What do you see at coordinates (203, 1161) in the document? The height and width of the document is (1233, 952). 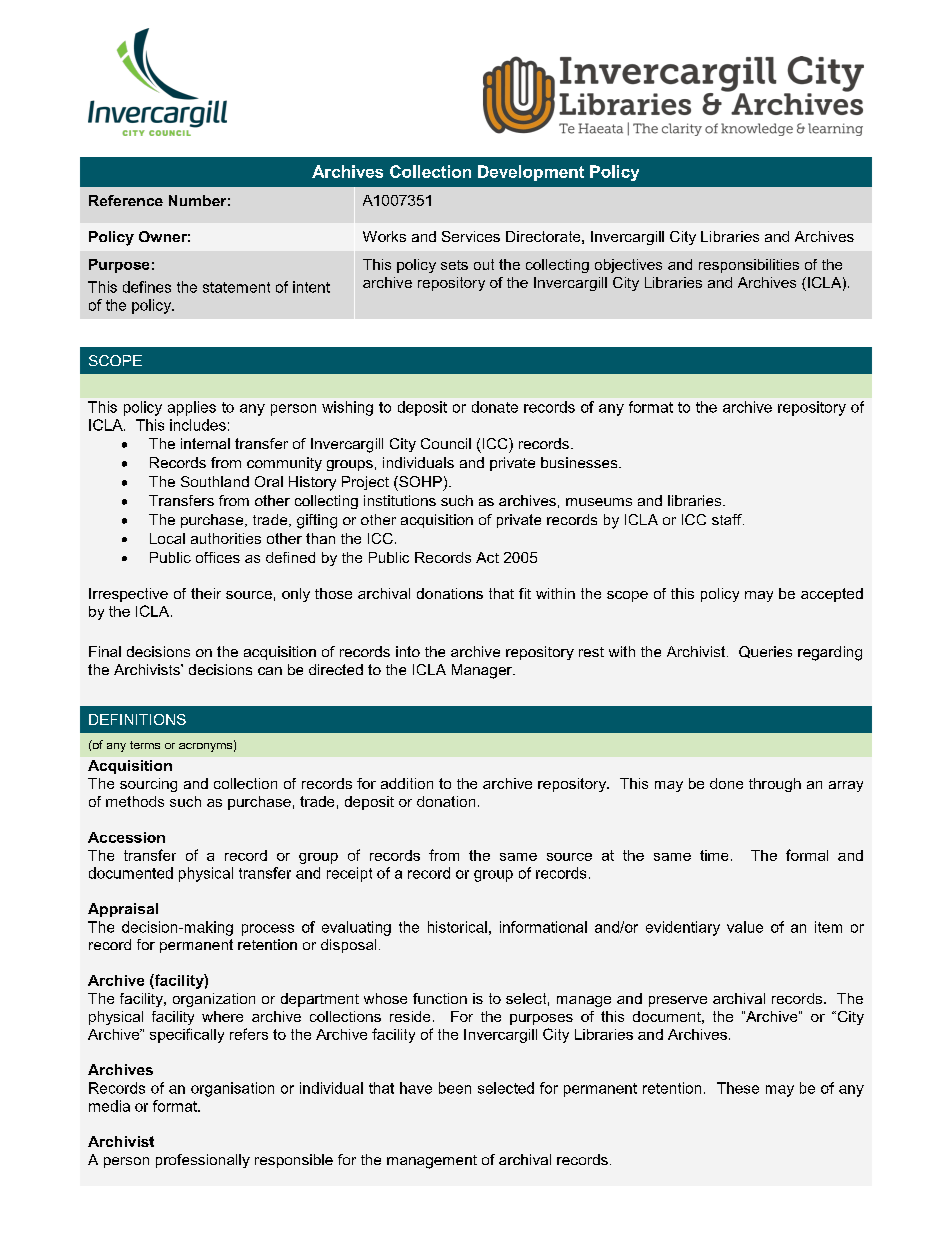 I see `professionally` at bounding box center [203, 1161].
